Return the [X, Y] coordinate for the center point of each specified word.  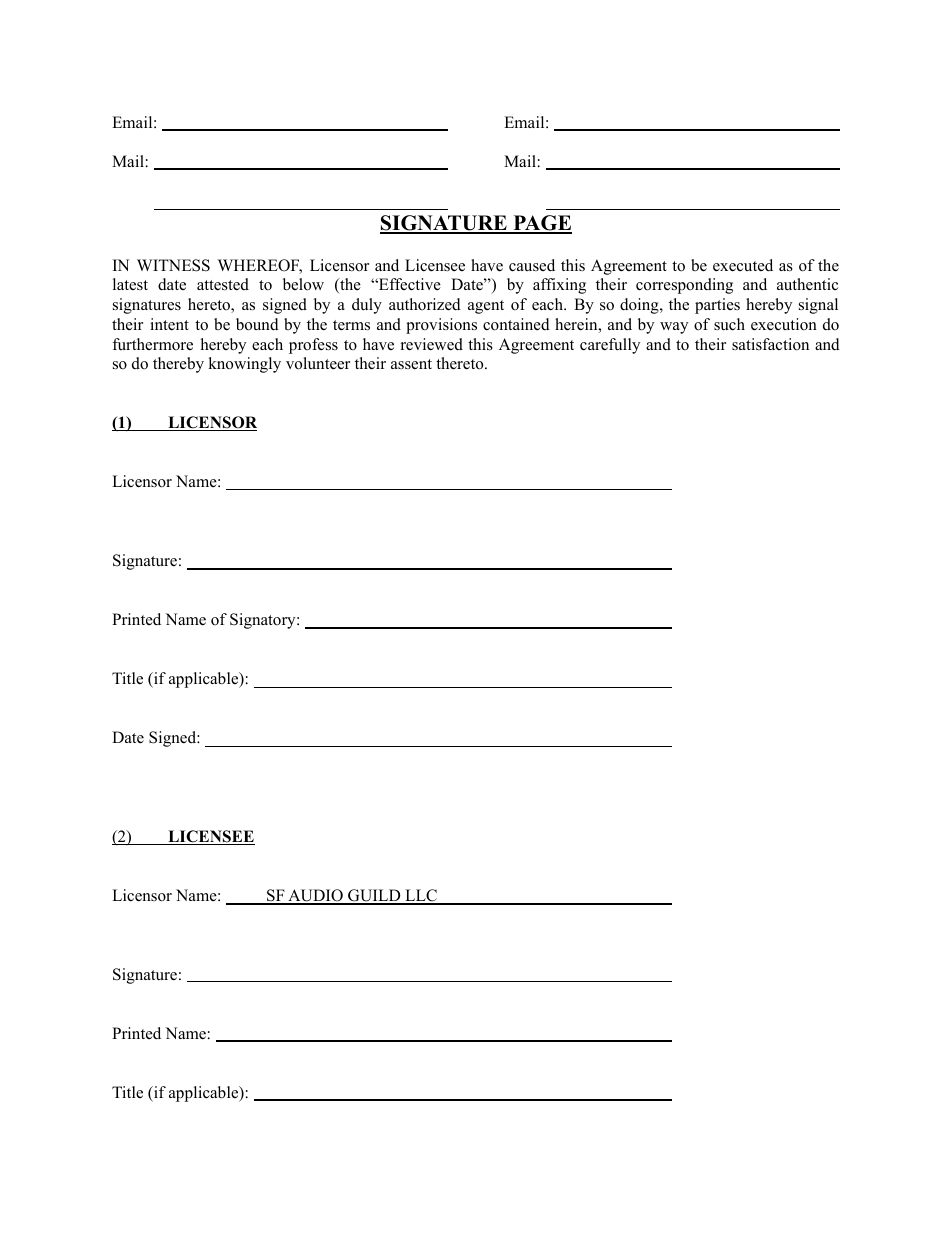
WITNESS [173, 265]
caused [532, 265]
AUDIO [315, 896]
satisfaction [770, 344]
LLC [421, 896]
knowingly [244, 365]
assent [411, 364]
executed [743, 265]
